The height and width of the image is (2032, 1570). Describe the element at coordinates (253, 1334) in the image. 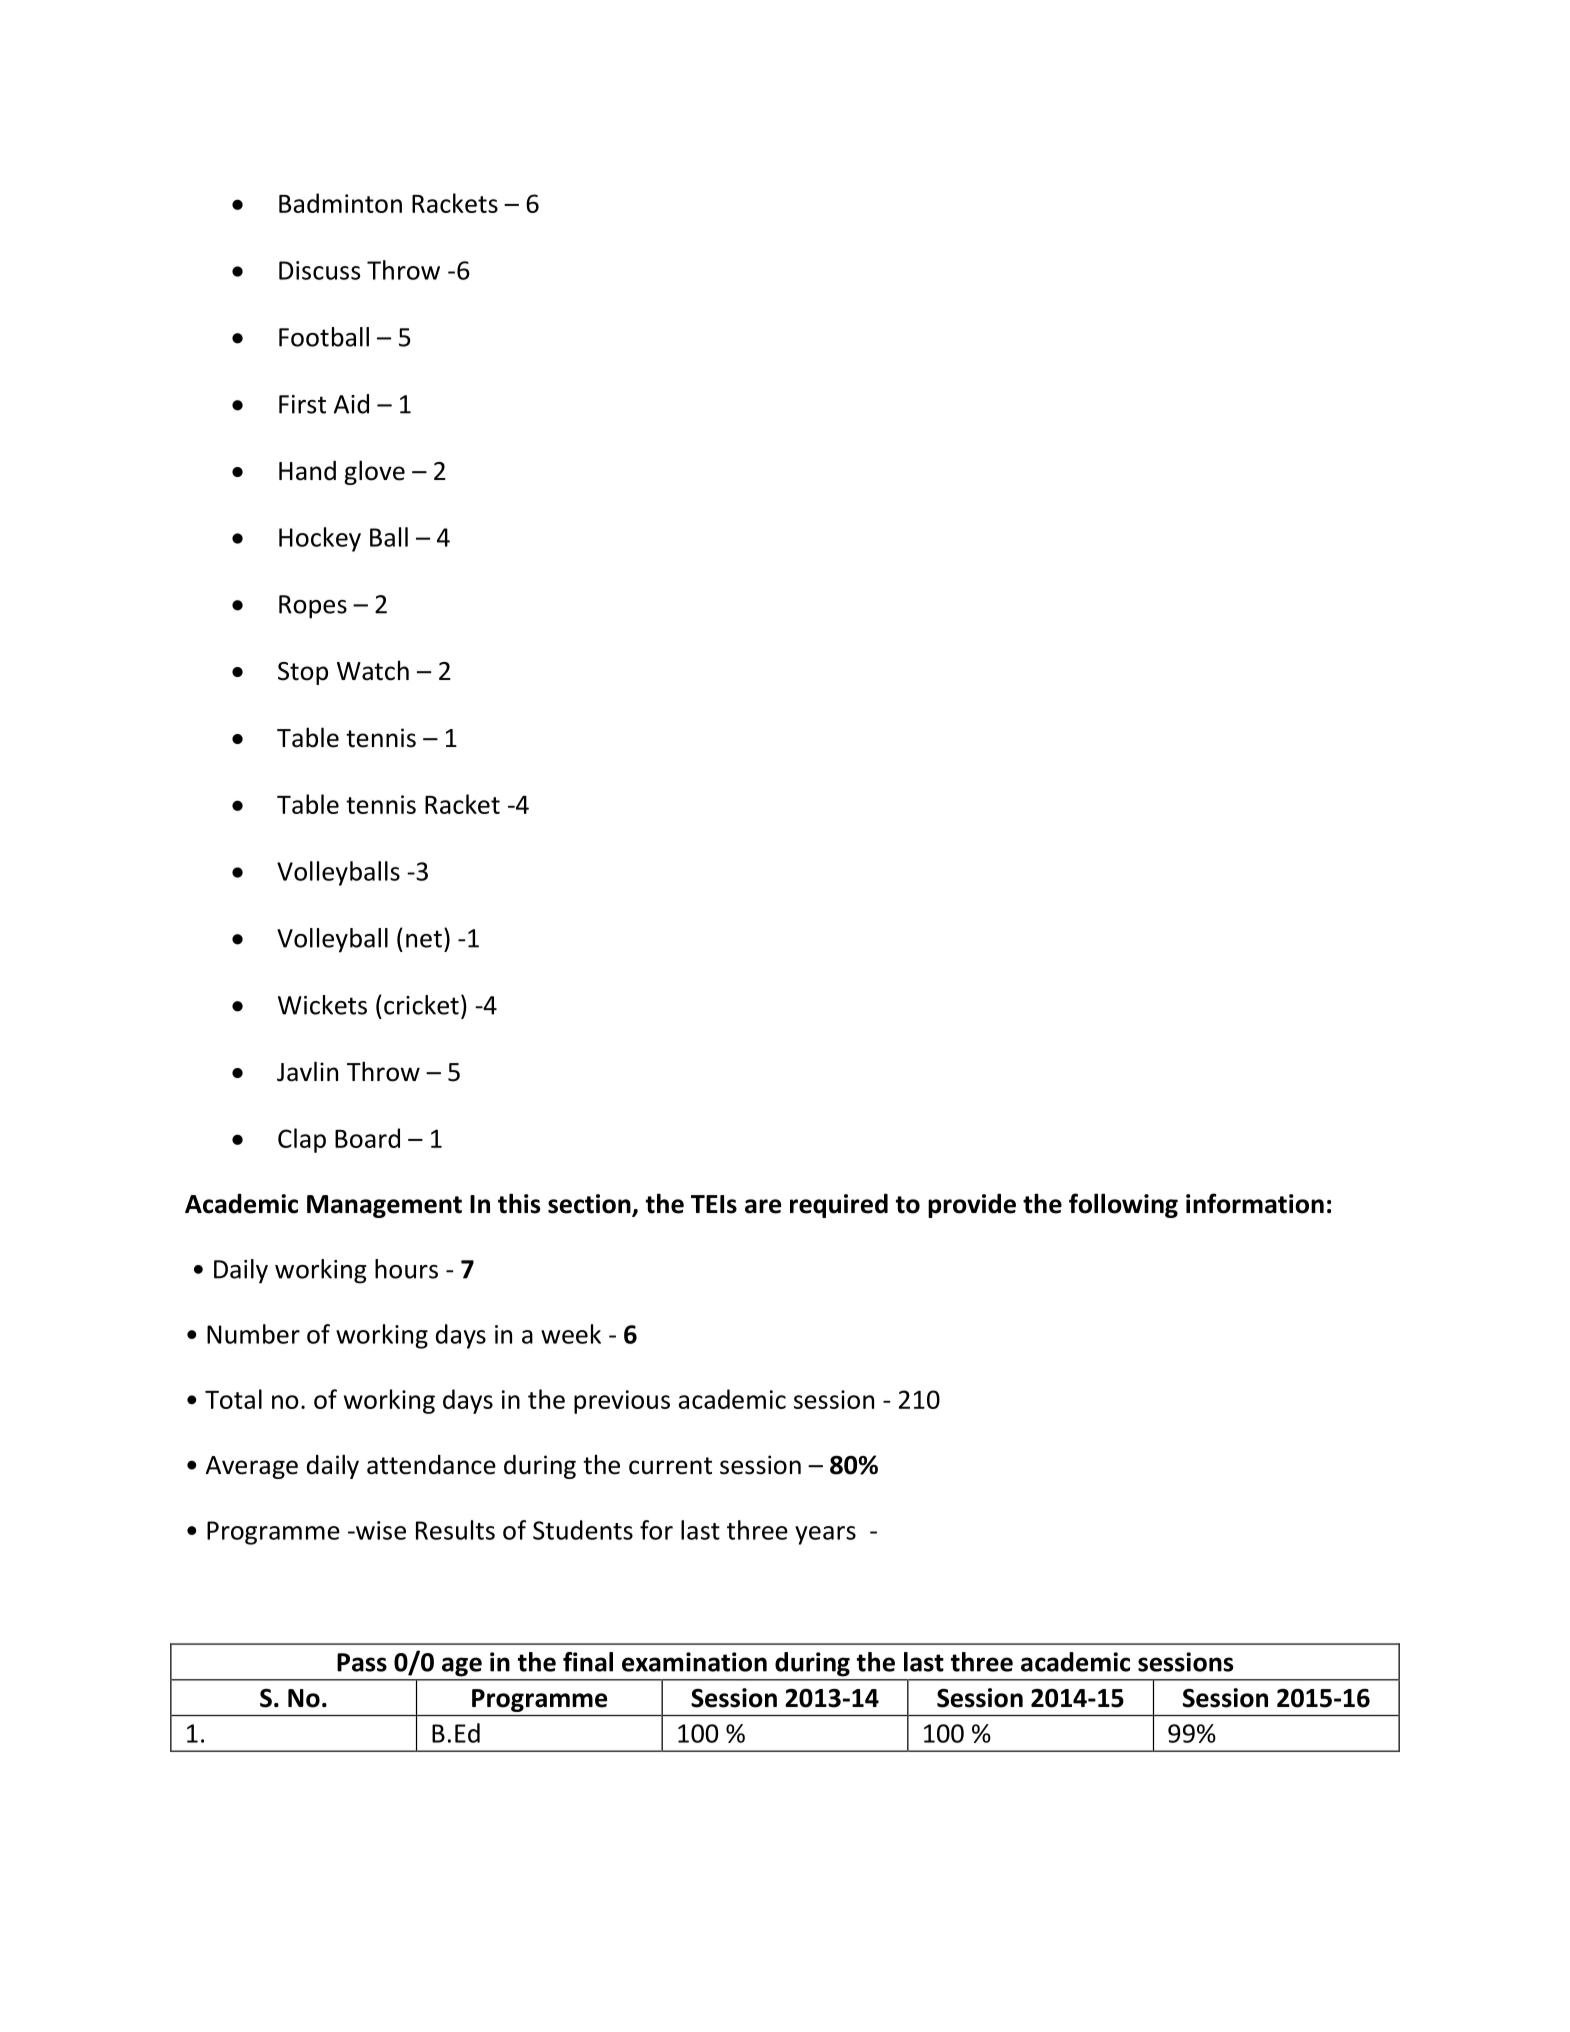

I see `Number` at that location.
